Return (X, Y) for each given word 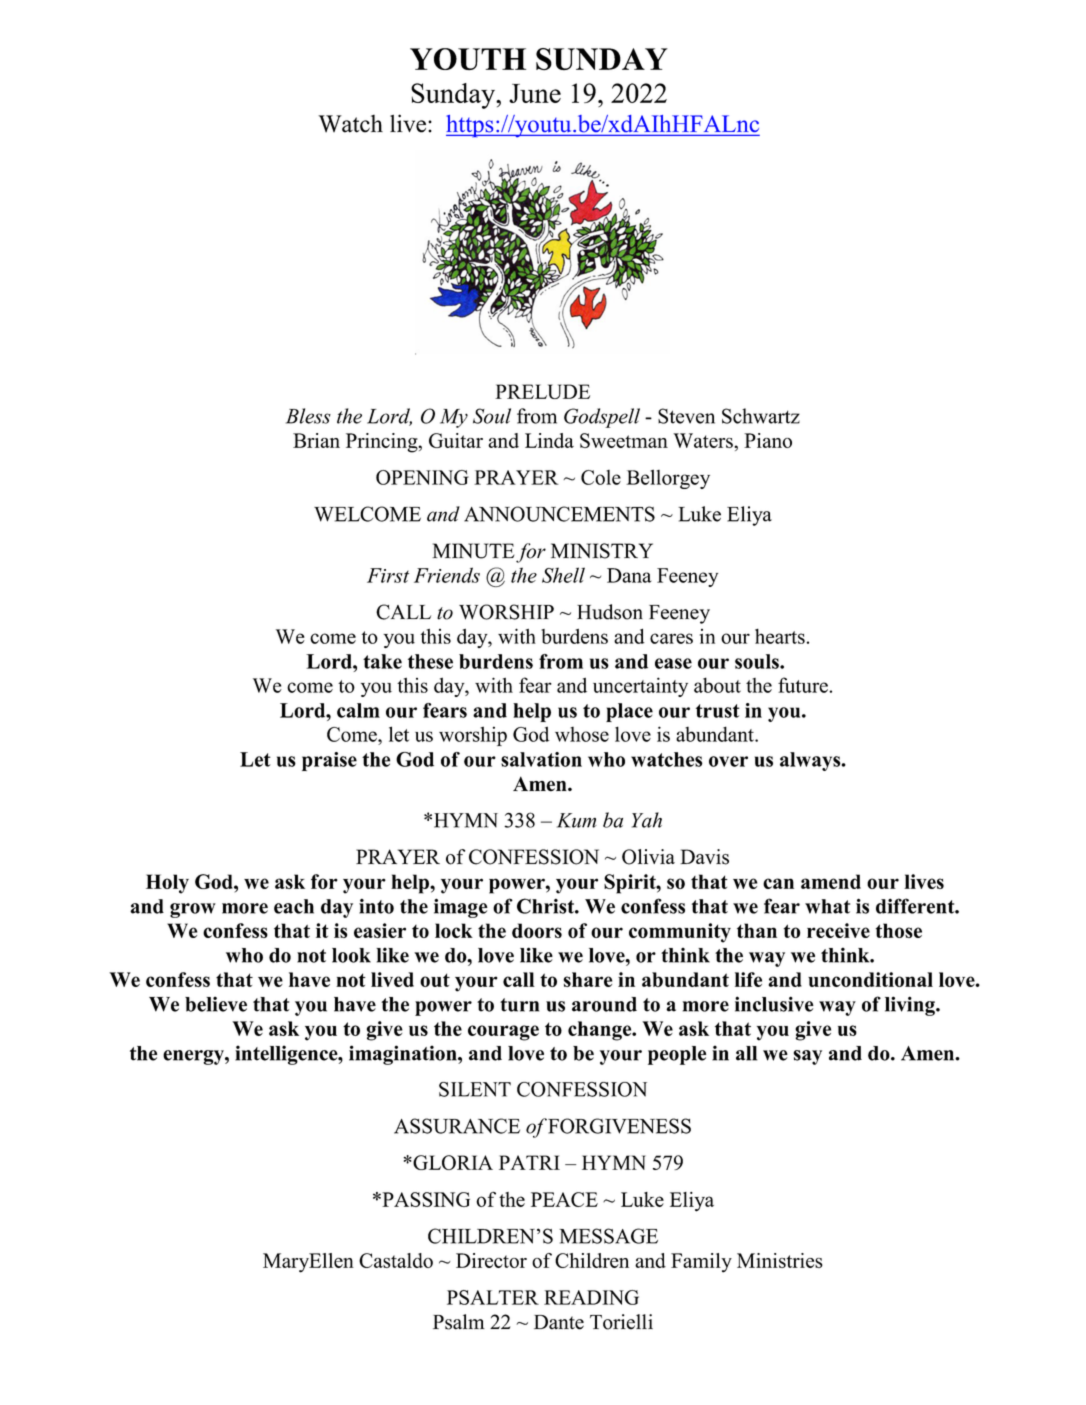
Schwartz (761, 416)
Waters (704, 440)
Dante (559, 1322)
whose (582, 734)
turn (519, 1005)
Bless (308, 416)
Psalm (459, 1322)
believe (216, 1004)
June (535, 93)
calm (358, 710)
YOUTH (468, 59)
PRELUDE (542, 391)
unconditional (870, 979)
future (804, 685)
